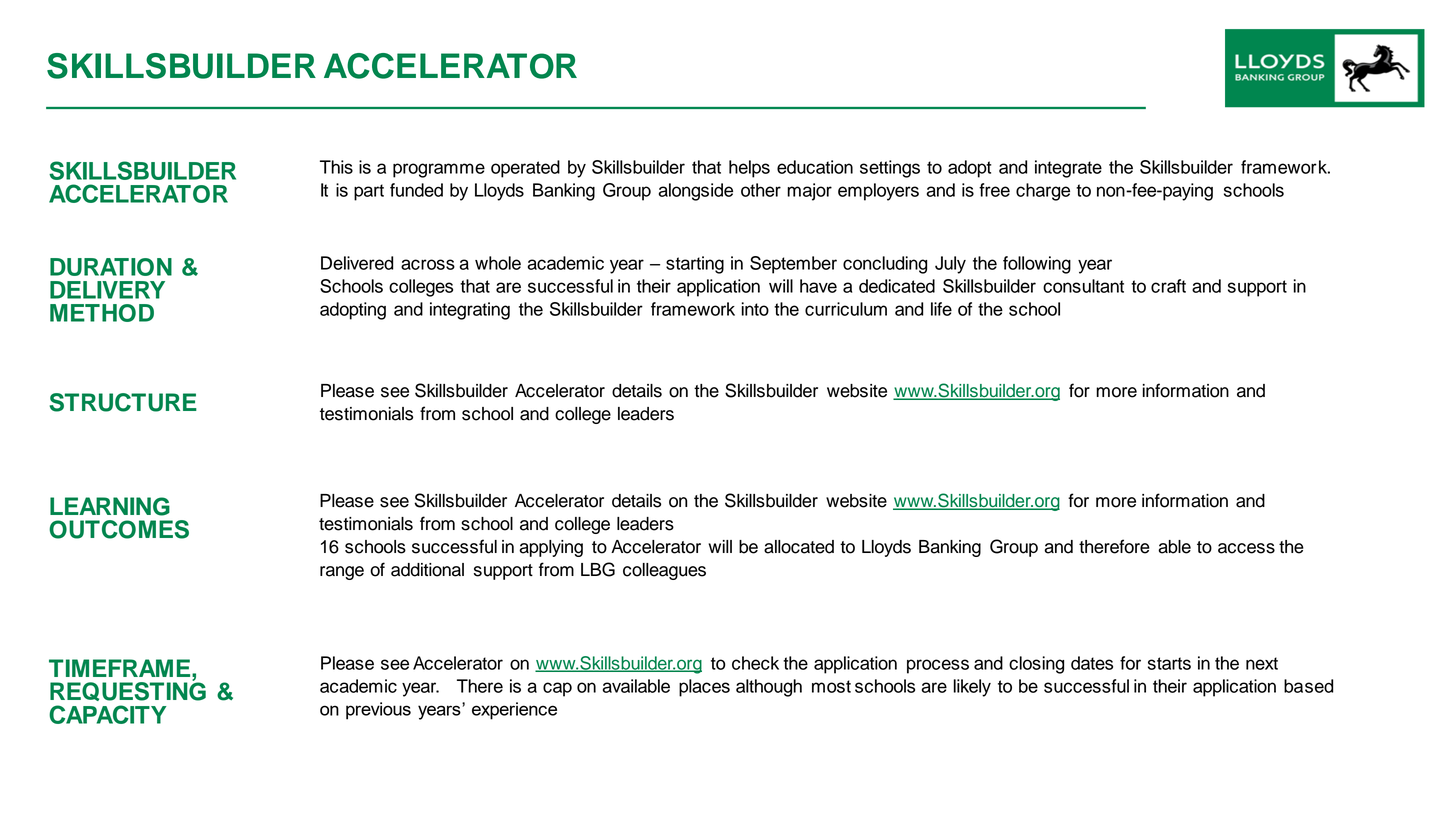 The image size is (1456, 819). Describe the element at coordinates (123, 402) in the page. I see `STRUCTURE` at that location.
